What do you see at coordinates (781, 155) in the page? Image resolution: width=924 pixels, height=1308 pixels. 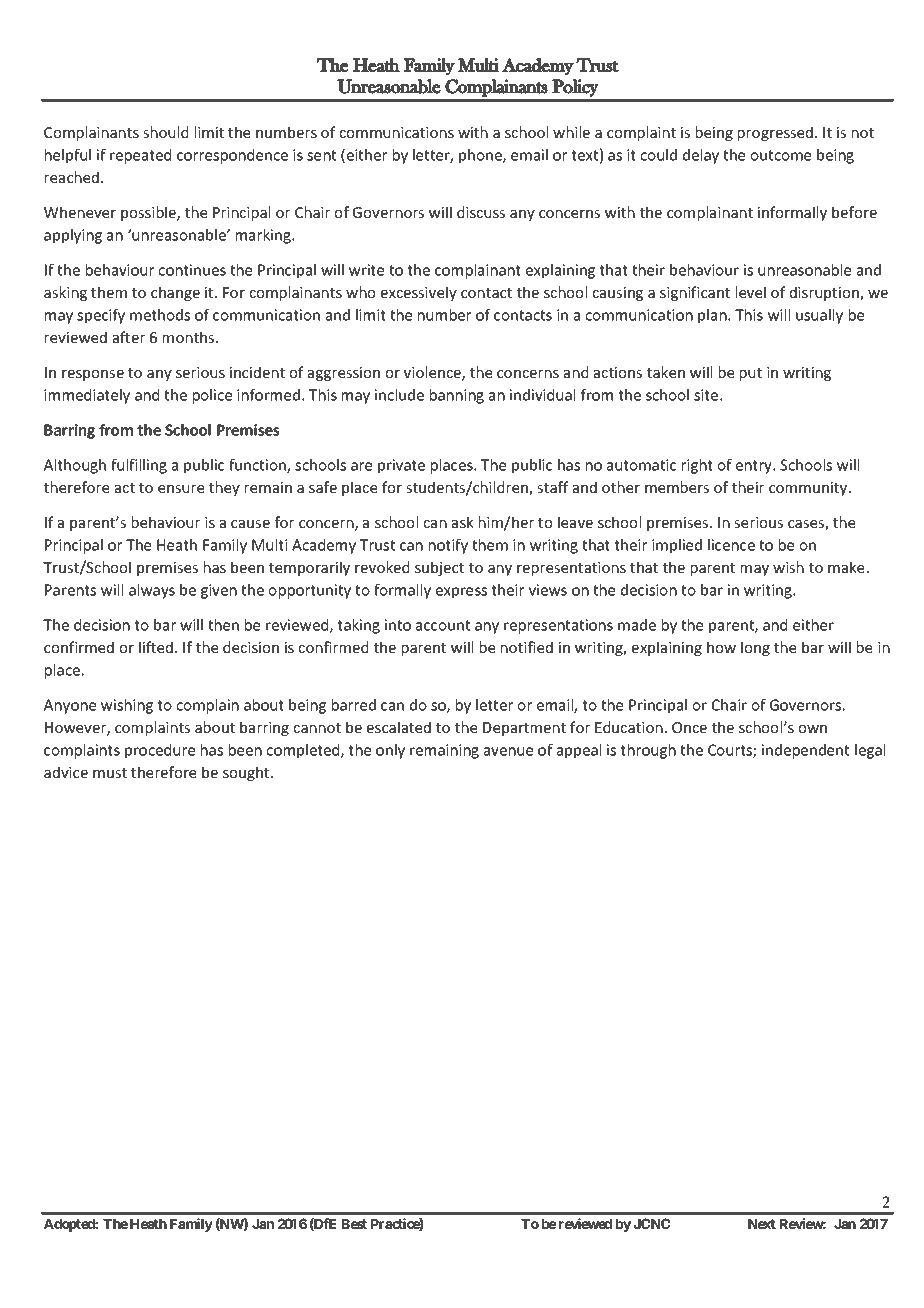 I see `outcome` at bounding box center [781, 155].
